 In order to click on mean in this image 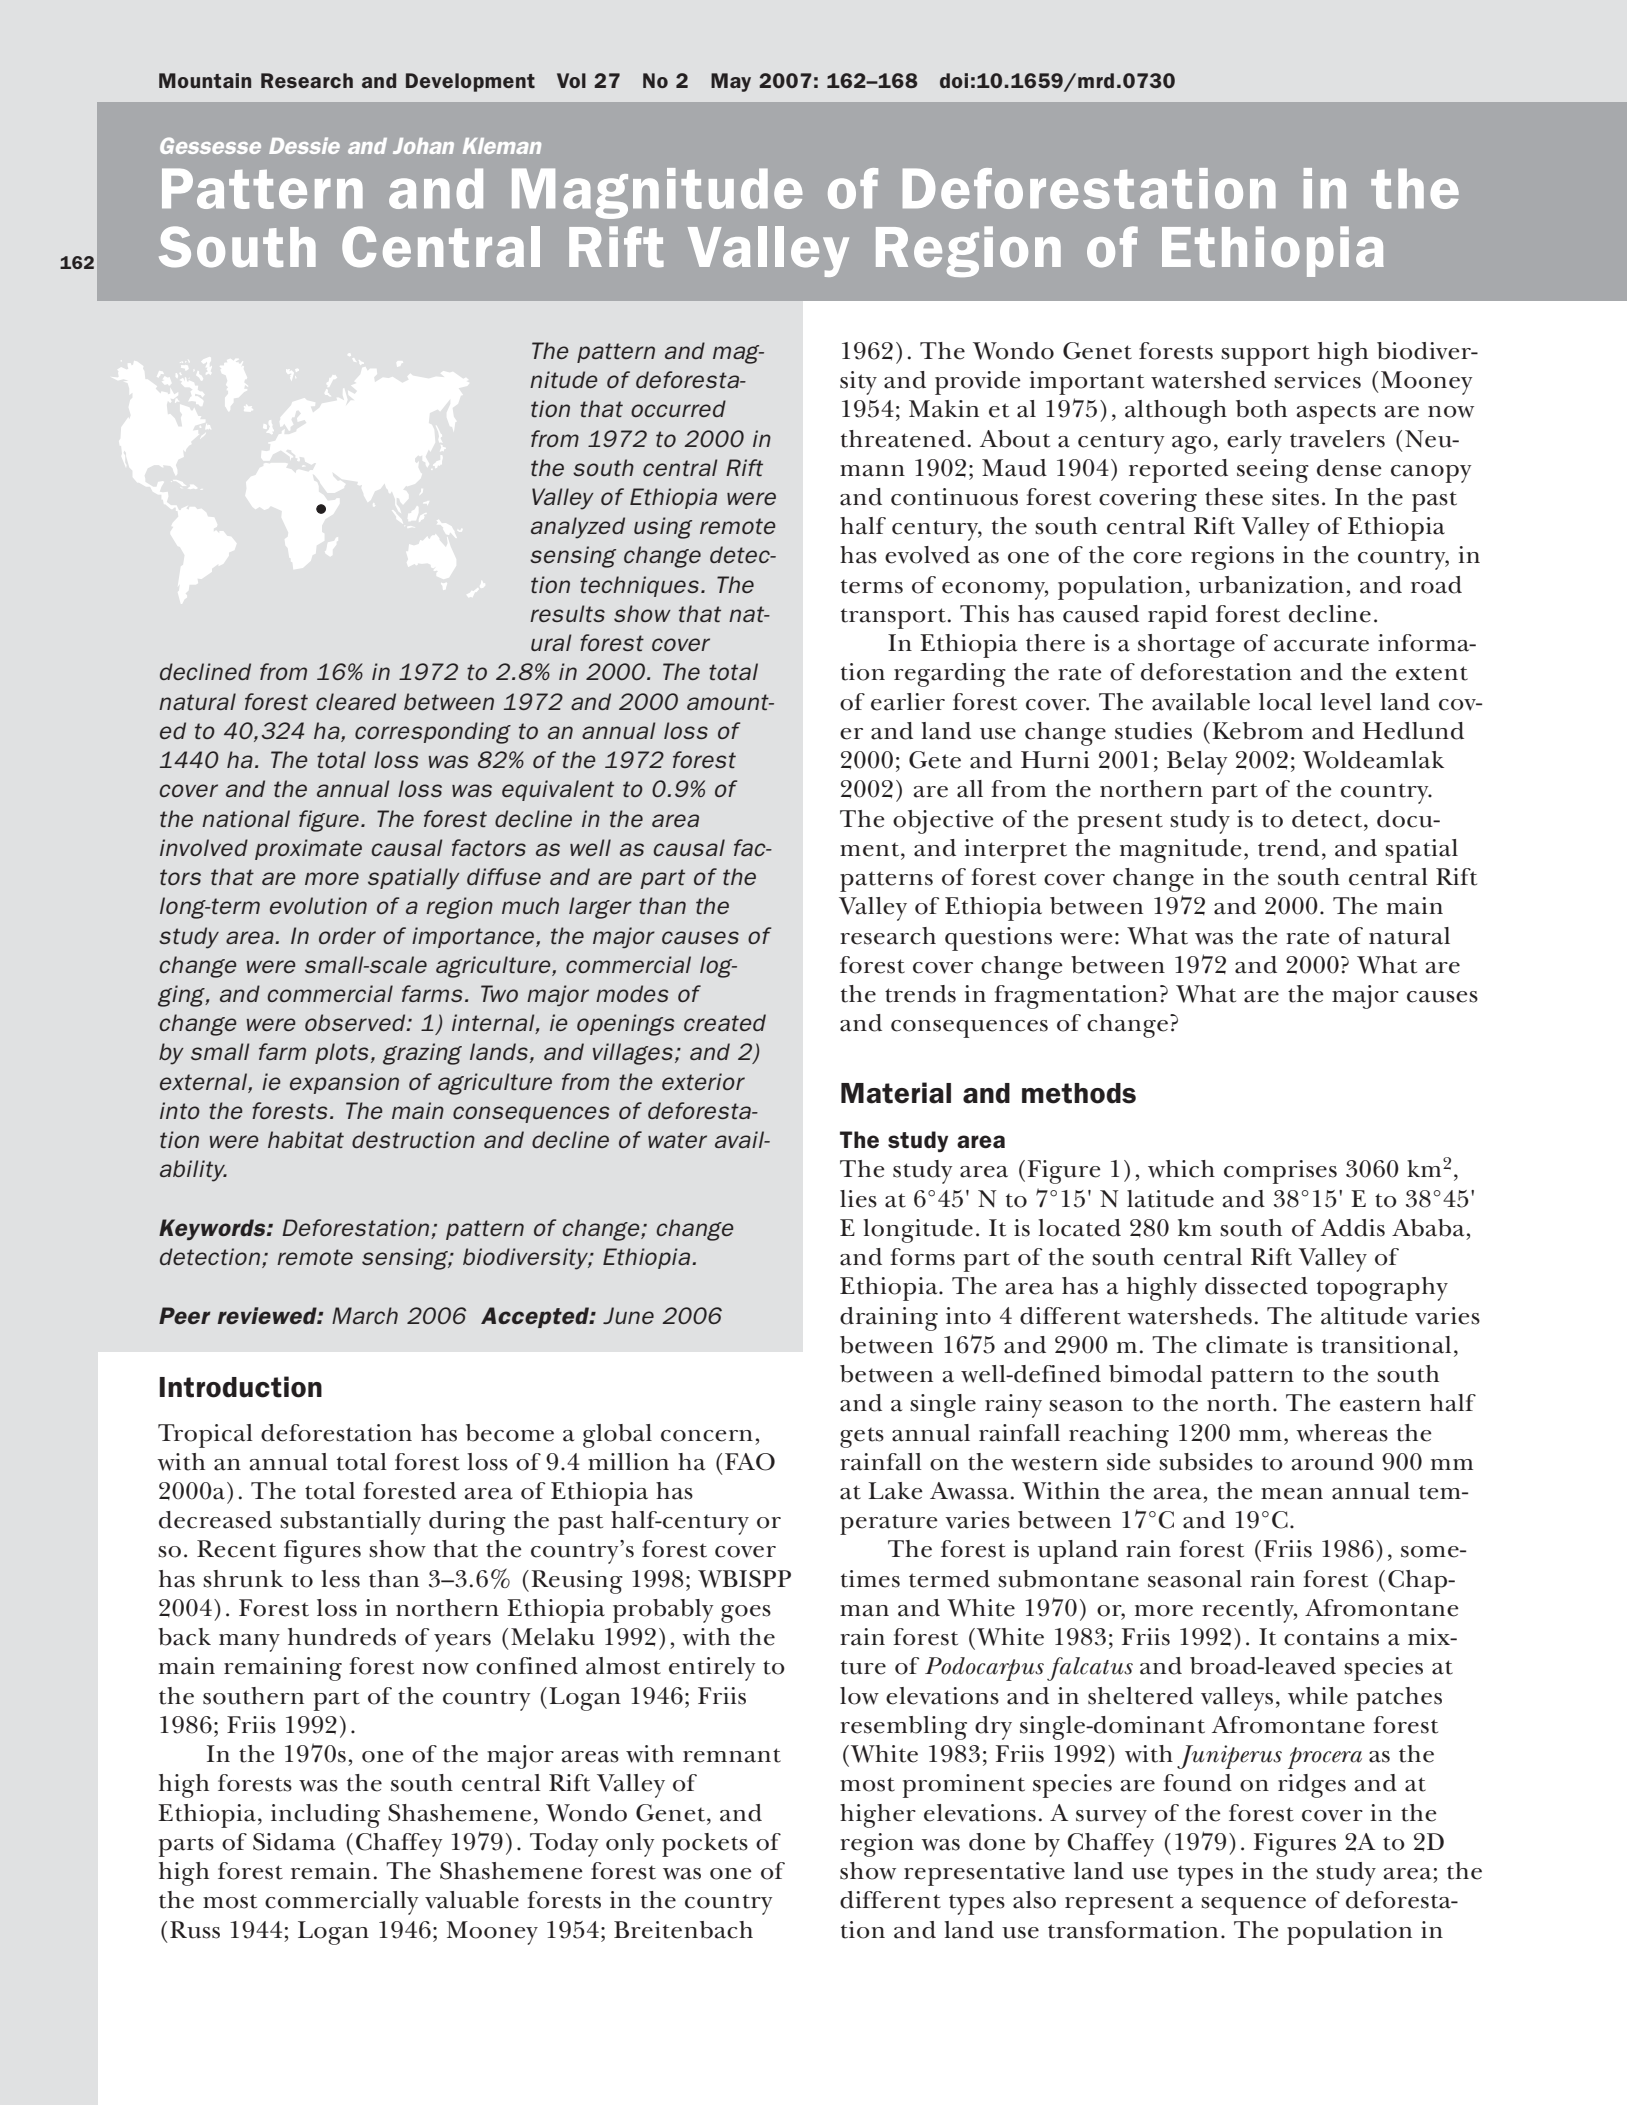, I will do `click(1292, 1494)`.
